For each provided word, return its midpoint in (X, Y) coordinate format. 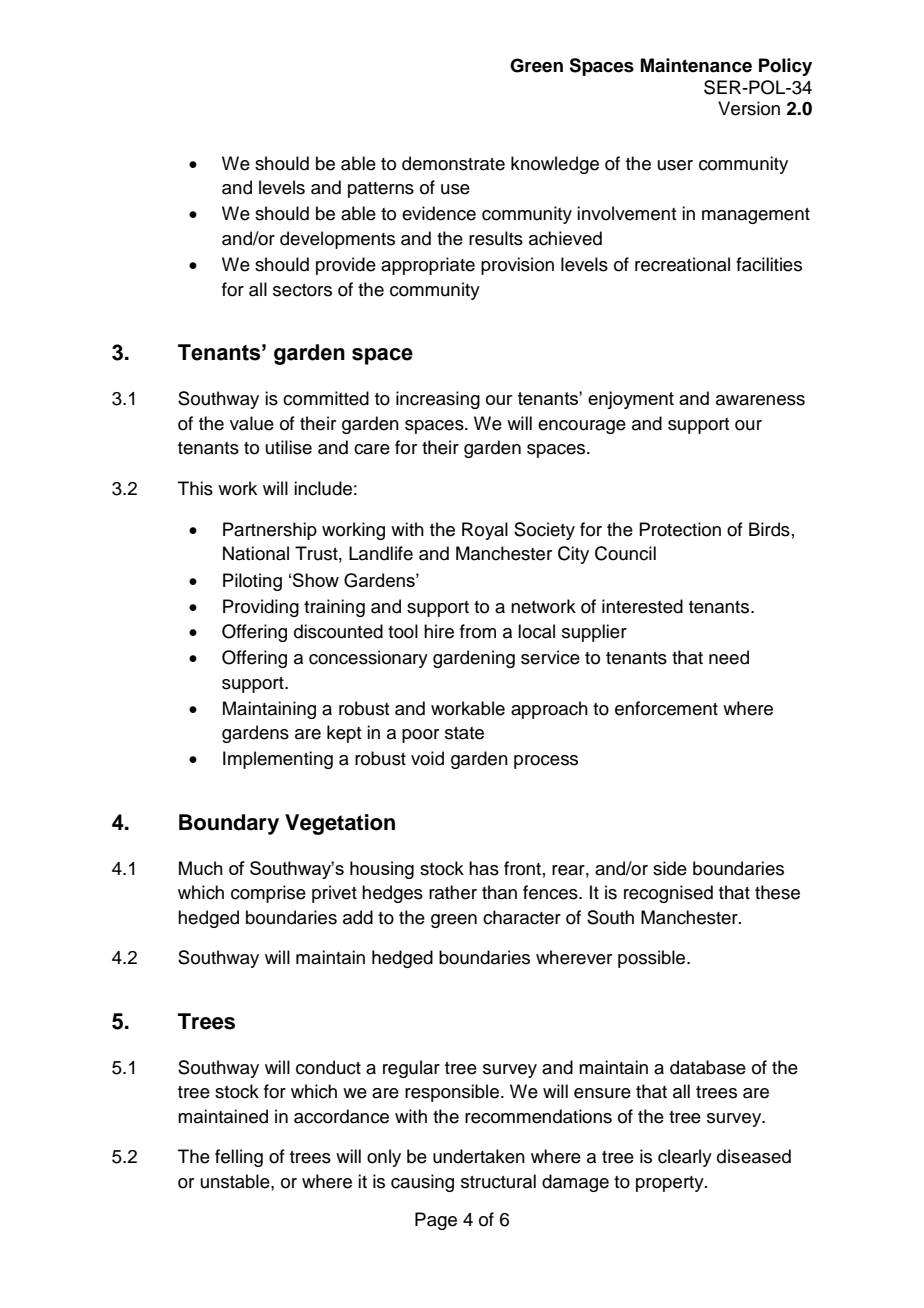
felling (239, 1158)
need (729, 657)
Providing (261, 608)
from (478, 631)
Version (749, 108)
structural (498, 1181)
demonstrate (453, 163)
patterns (381, 190)
